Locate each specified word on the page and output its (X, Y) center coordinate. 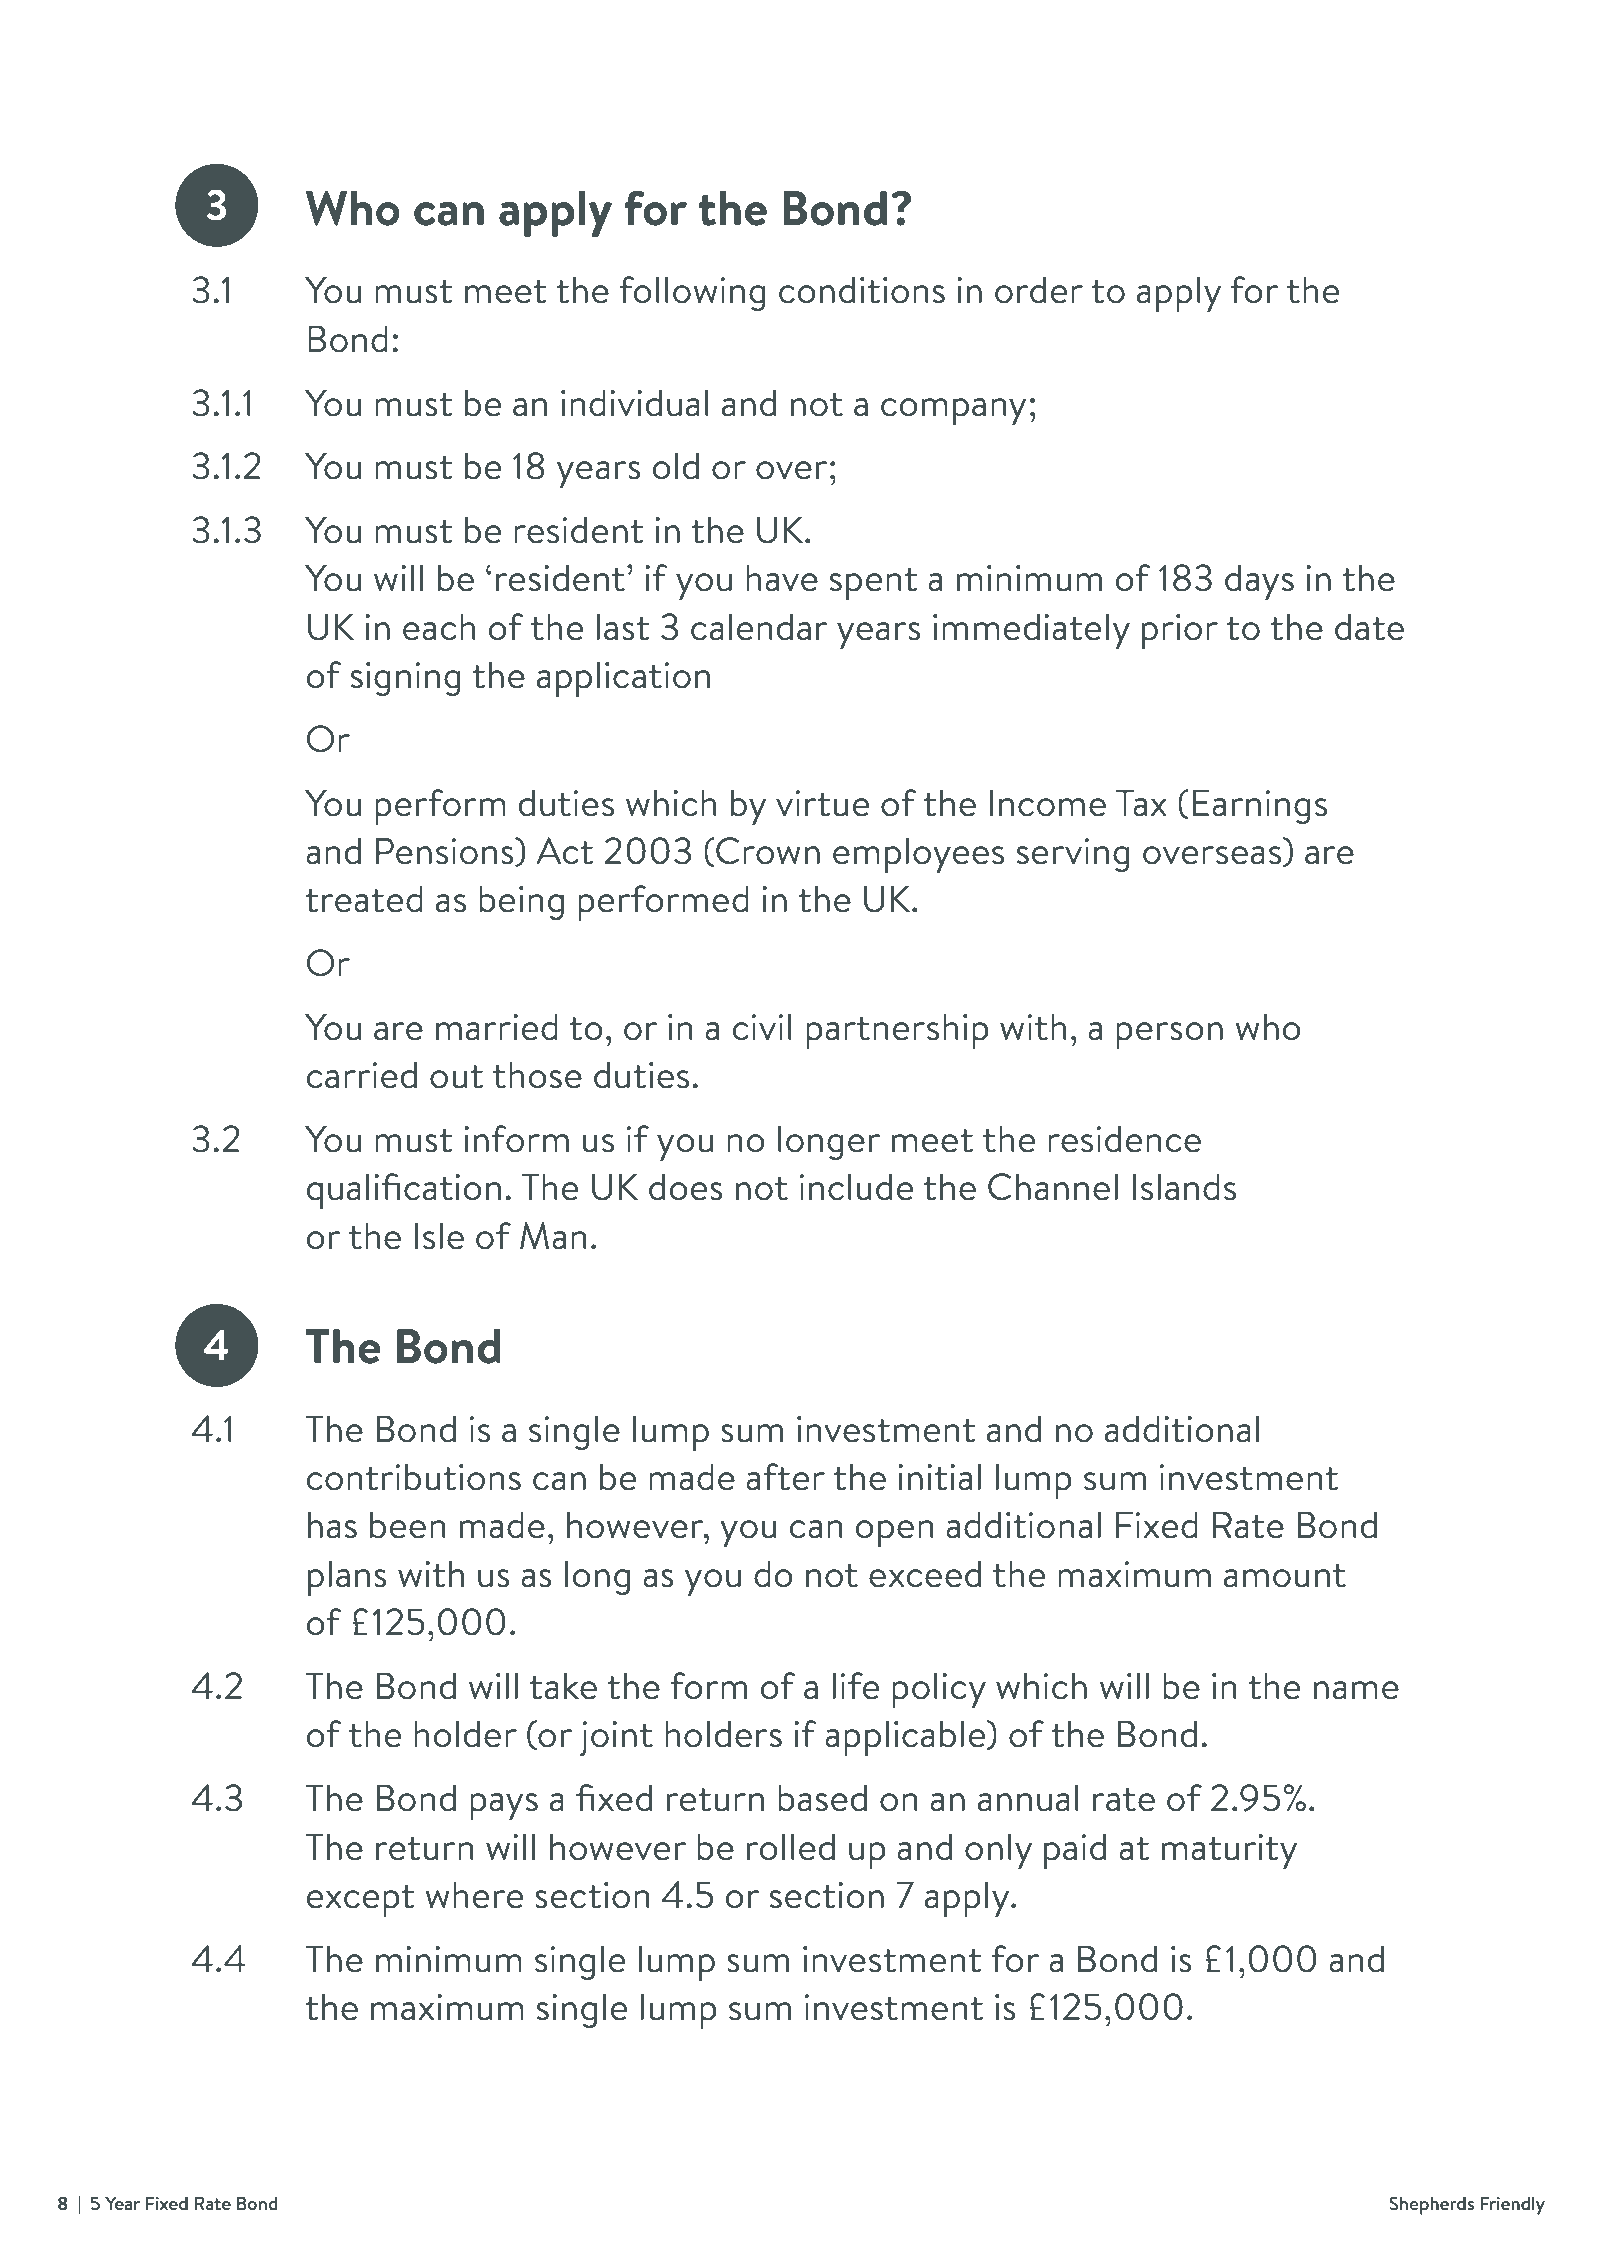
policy (939, 1690)
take (563, 1686)
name (1356, 1690)
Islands (1184, 1187)
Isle (439, 1236)
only (998, 1851)
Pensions (446, 852)
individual (635, 403)
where (474, 1895)
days (1259, 582)
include (856, 1187)
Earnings (1260, 806)
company (953, 411)
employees (918, 855)
